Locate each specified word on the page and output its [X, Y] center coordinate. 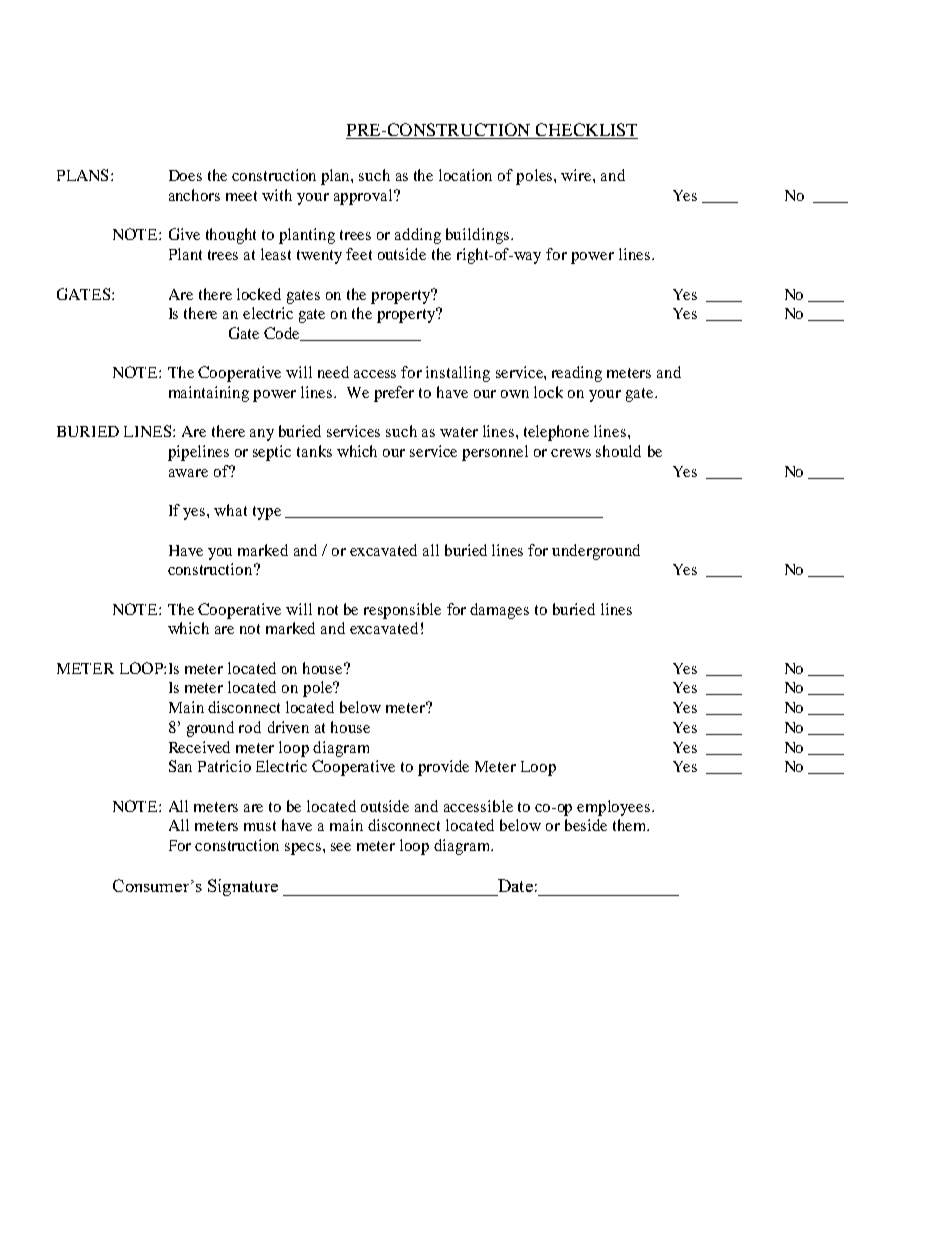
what [230, 510]
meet [241, 196]
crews [571, 453]
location [465, 175]
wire [577, 175]
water [459, 432]
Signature [243, 887]
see [341, 847]
